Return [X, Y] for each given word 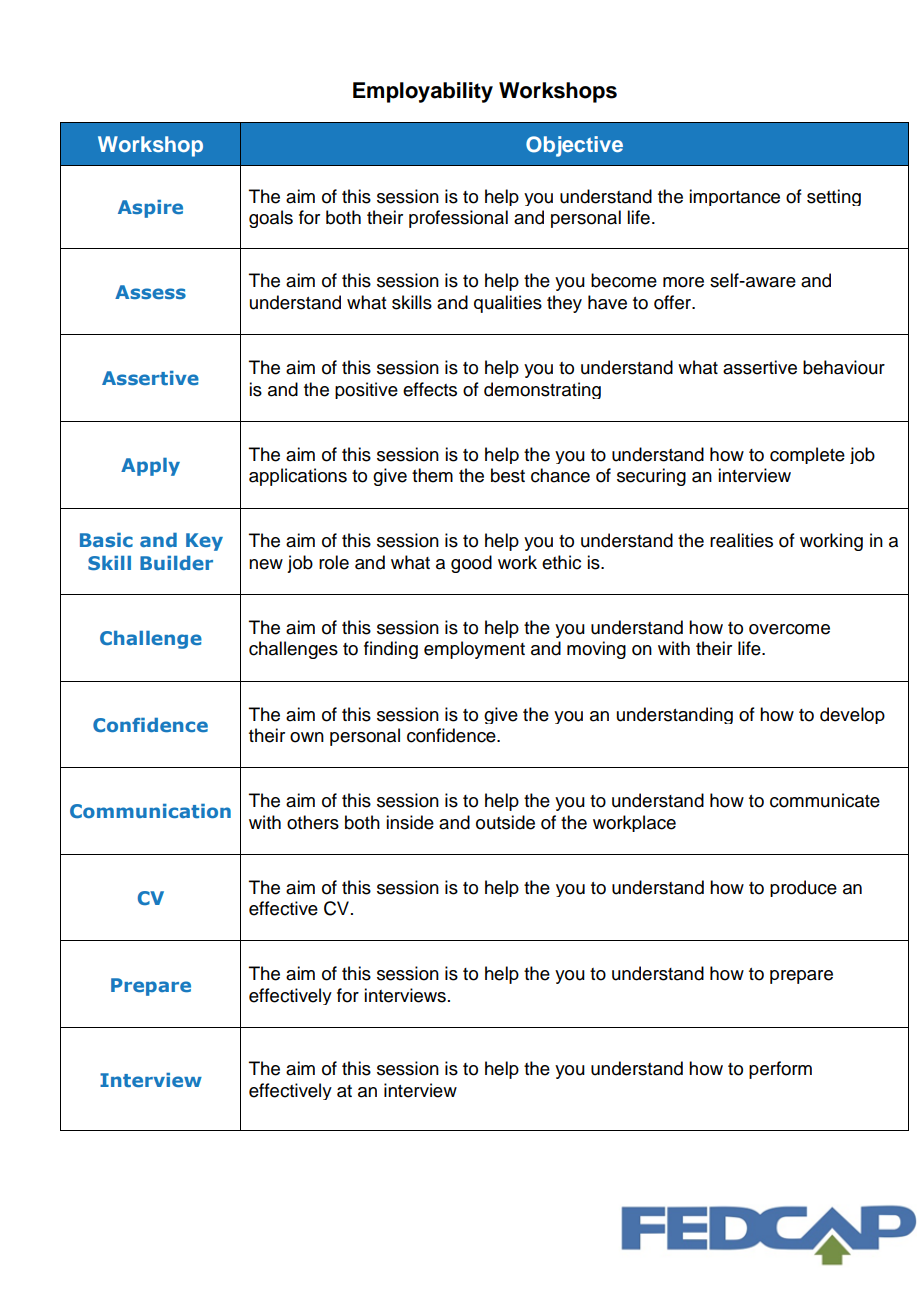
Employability [423, 92]
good [471, 564]
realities [741, 540]
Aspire [150, 209]
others [313, 822]
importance [734, 197]
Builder [176, 563]
